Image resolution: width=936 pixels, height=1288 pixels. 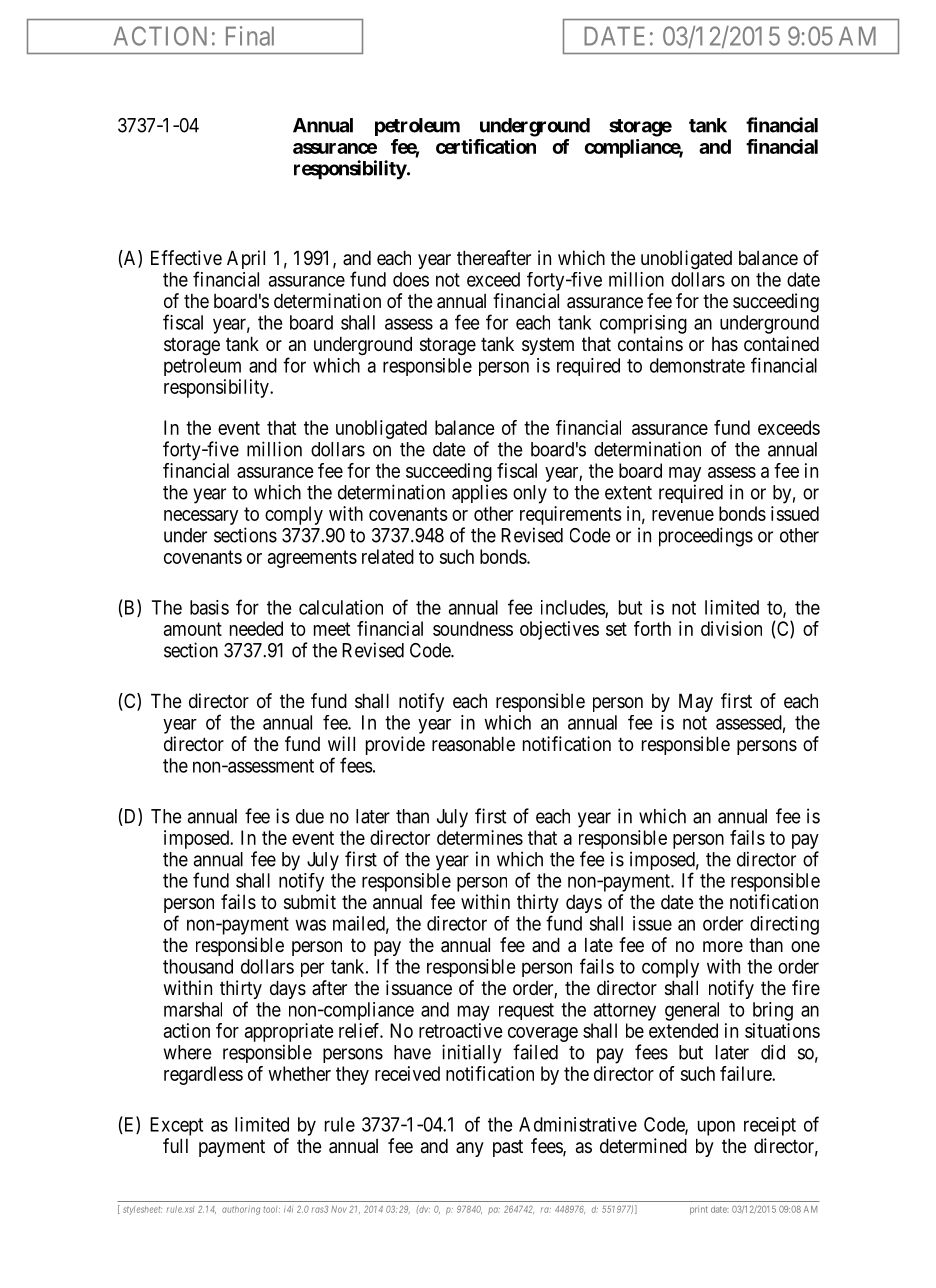 What do you see at coordinates (209, 607) in the document?
I see `basis` at bounding box center [209, 607].
